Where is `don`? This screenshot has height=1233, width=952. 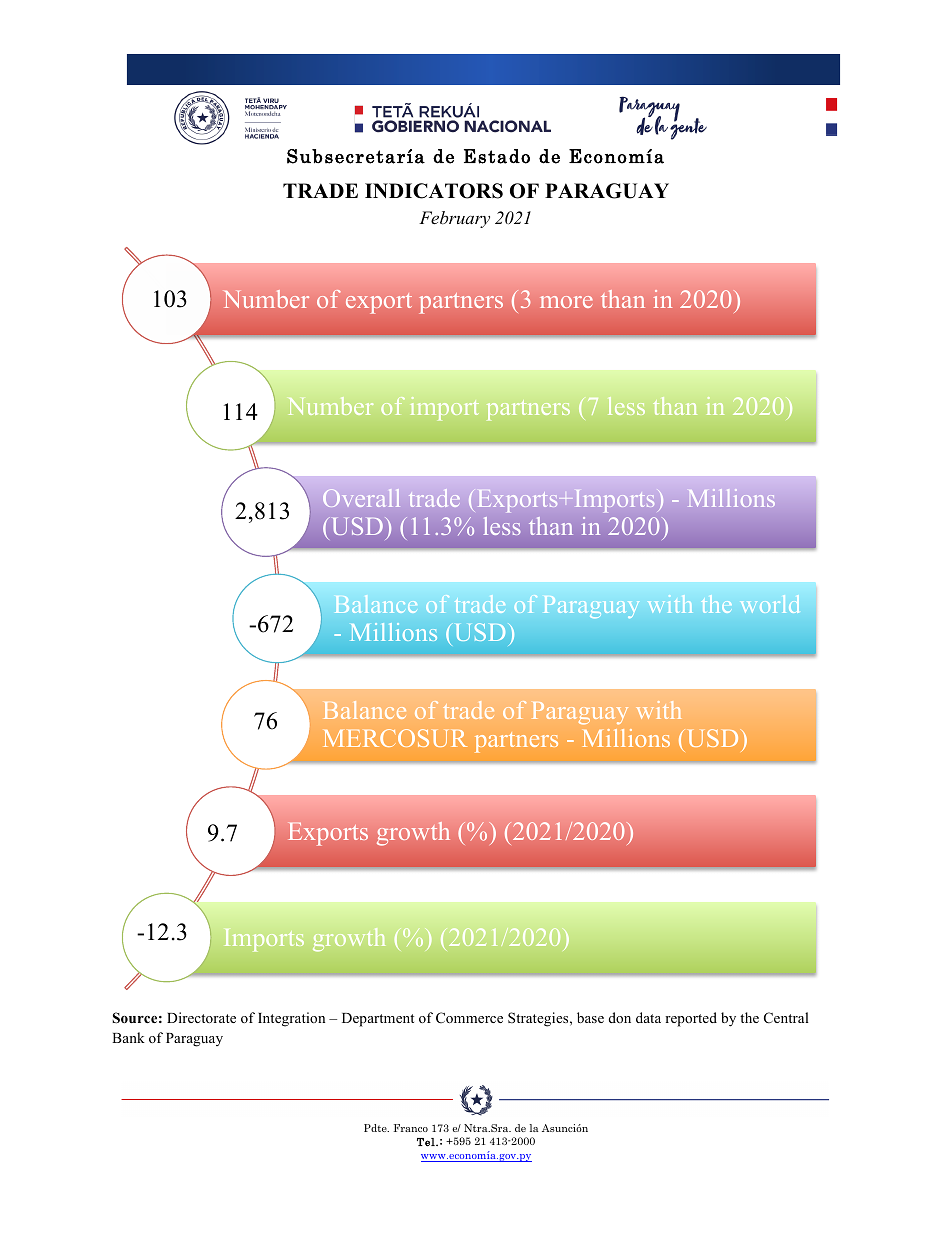
don is located at coordinates (620, 1017).
